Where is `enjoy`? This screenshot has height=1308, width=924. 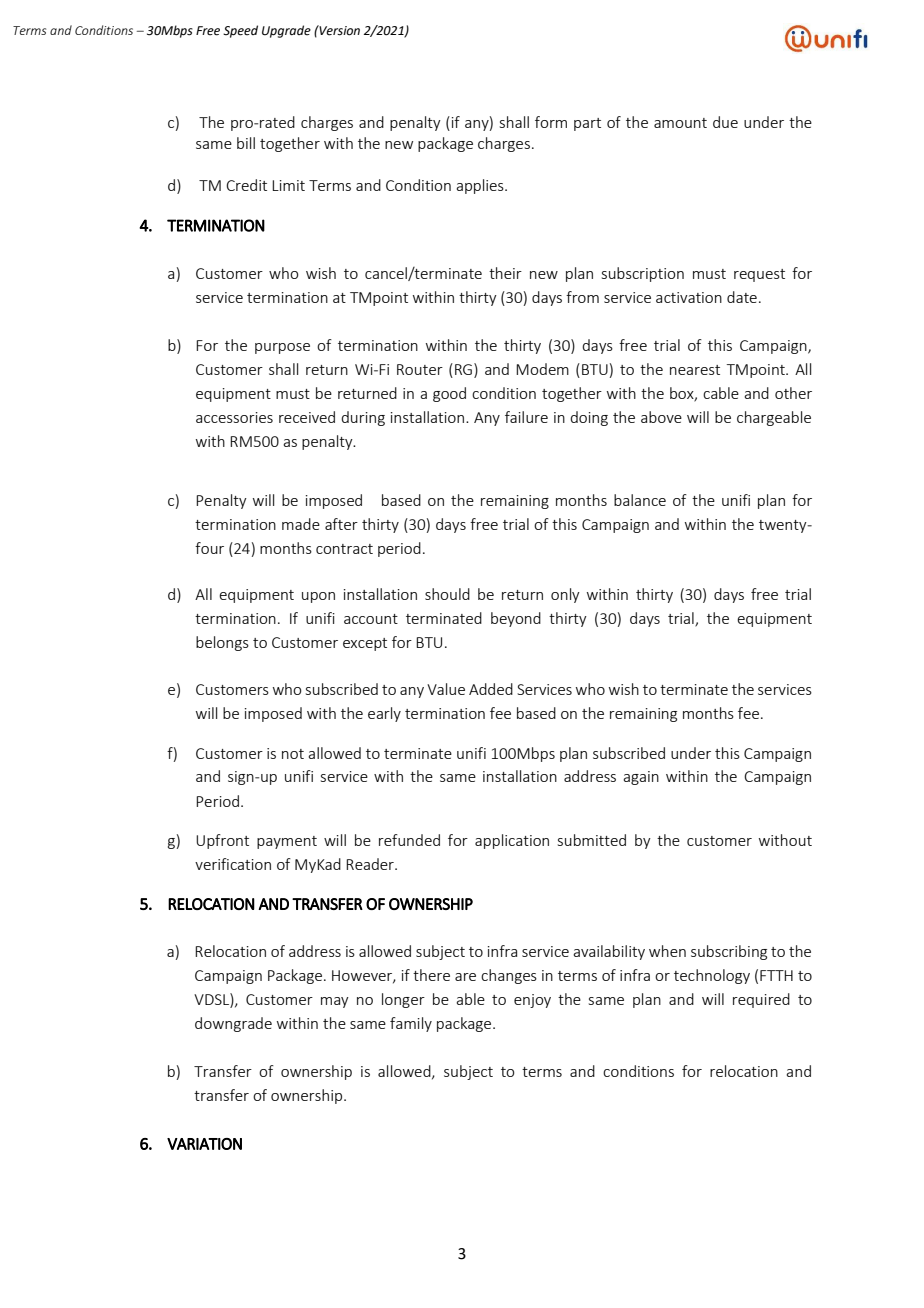 enjoy is located at coordinates (532, 1001).
